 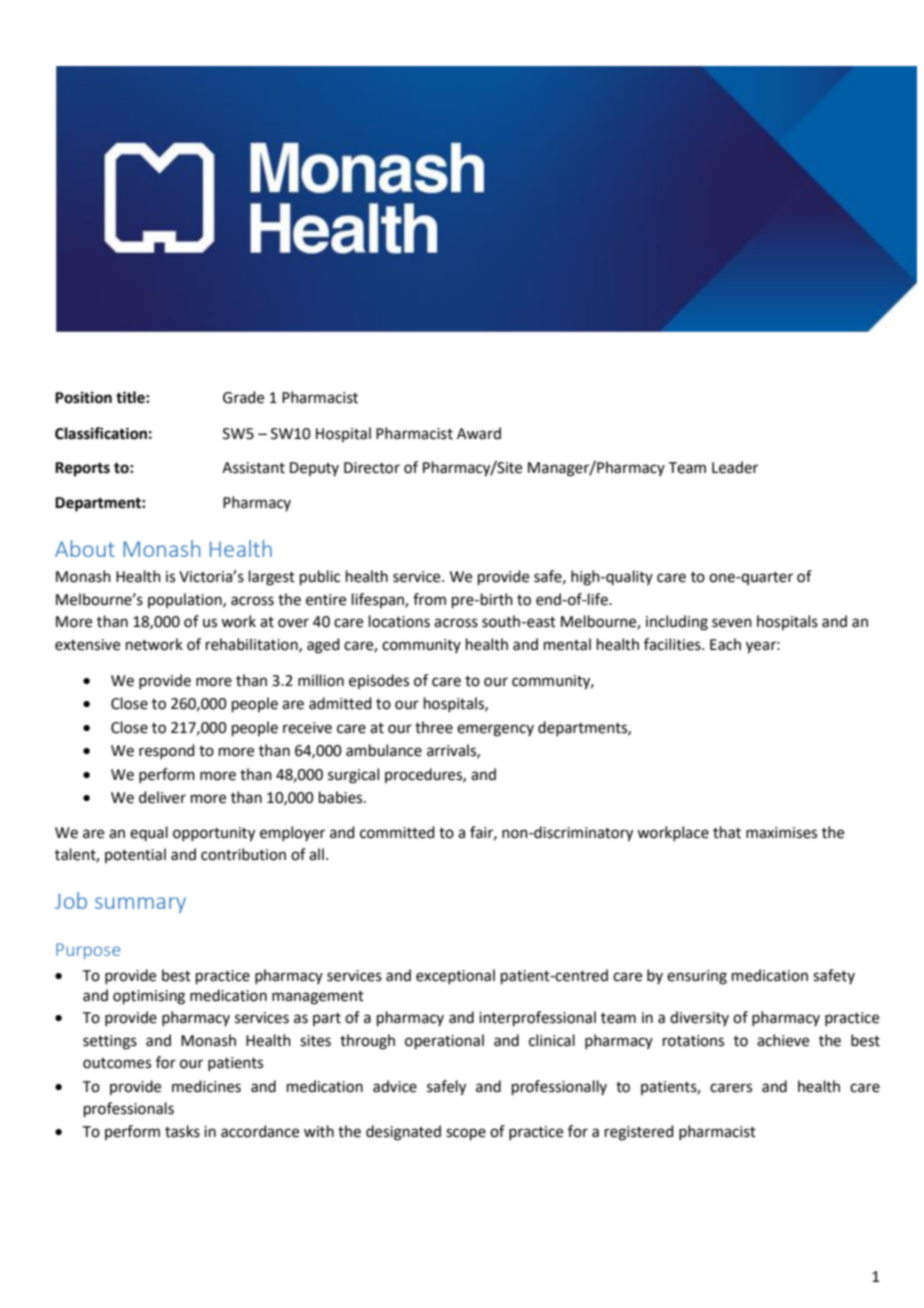 What do you see at coordinates (735, 467) in the screenshot?
I see `Leader` at bounding box center [735, 467].
